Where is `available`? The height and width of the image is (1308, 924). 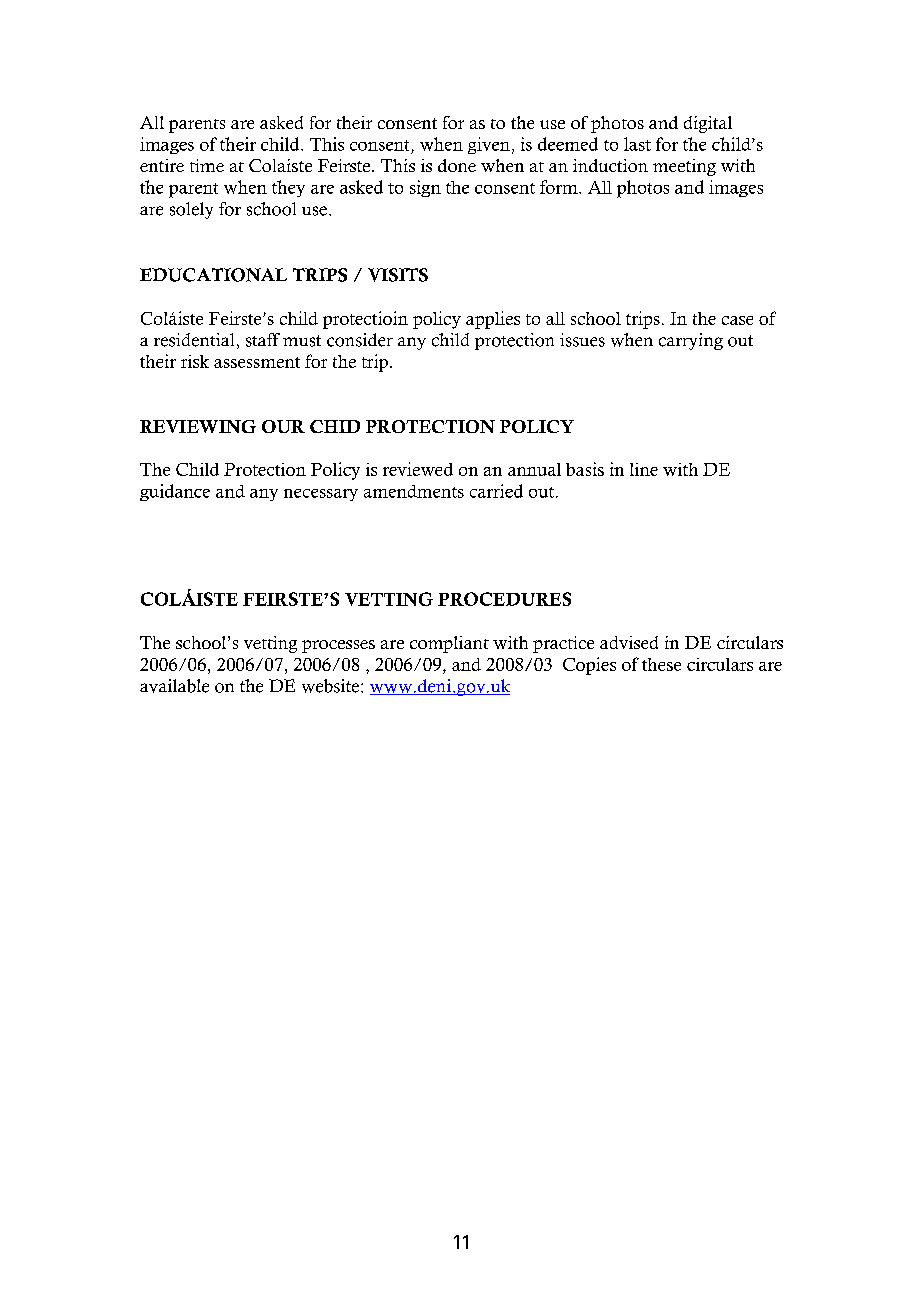 available is located at coordinates (174, 686).
